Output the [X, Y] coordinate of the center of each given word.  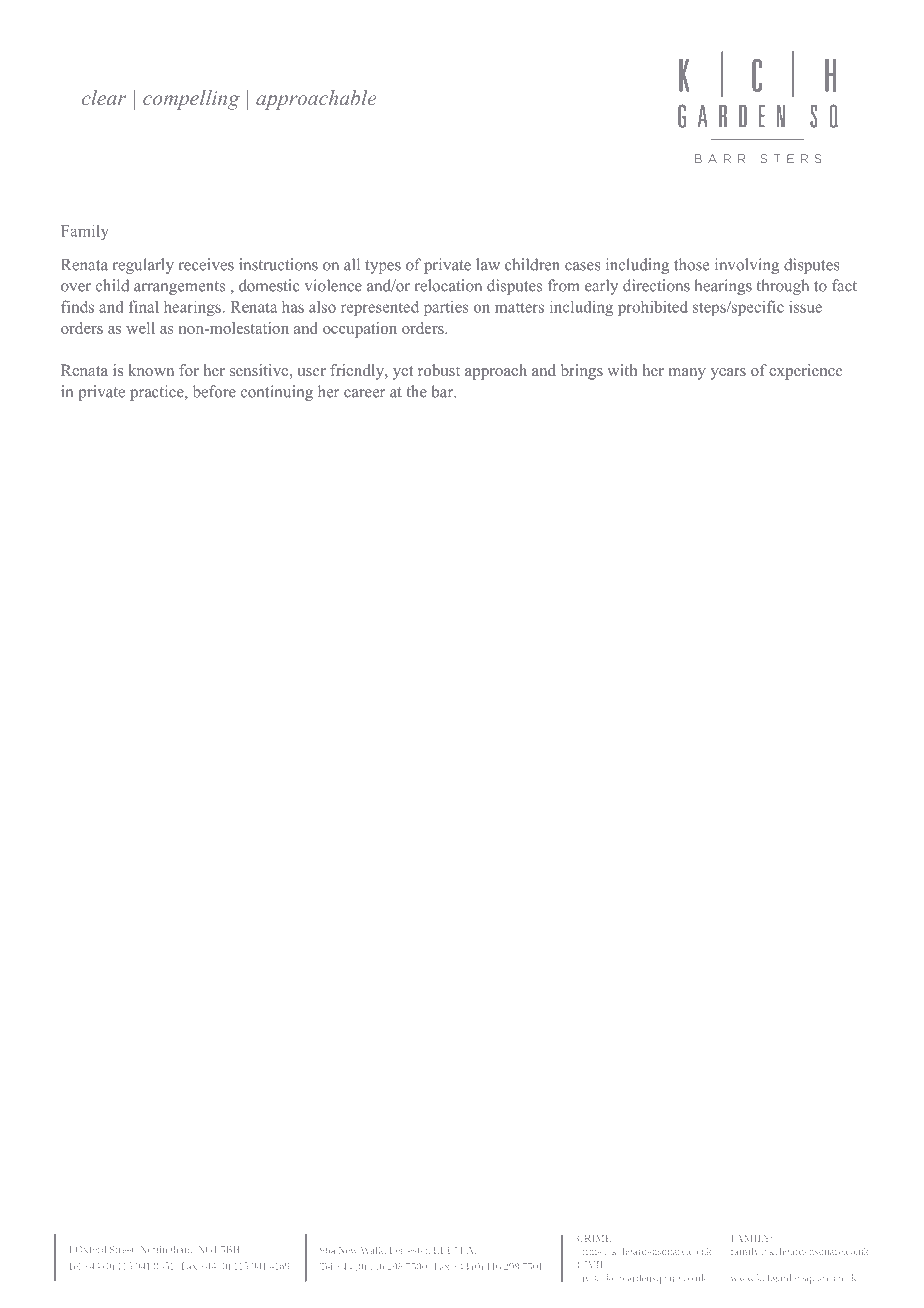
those [691, 264]
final [144, 306]
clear [104, 97]
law [488, 264]
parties [446, 308]
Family [85, 232]
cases [582, 266]
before [214, 391]
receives [206, 264]
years [728, 374]
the [417, 391]
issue [805, 307]
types [383, 267]
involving [747, 266]
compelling [191, 100]
